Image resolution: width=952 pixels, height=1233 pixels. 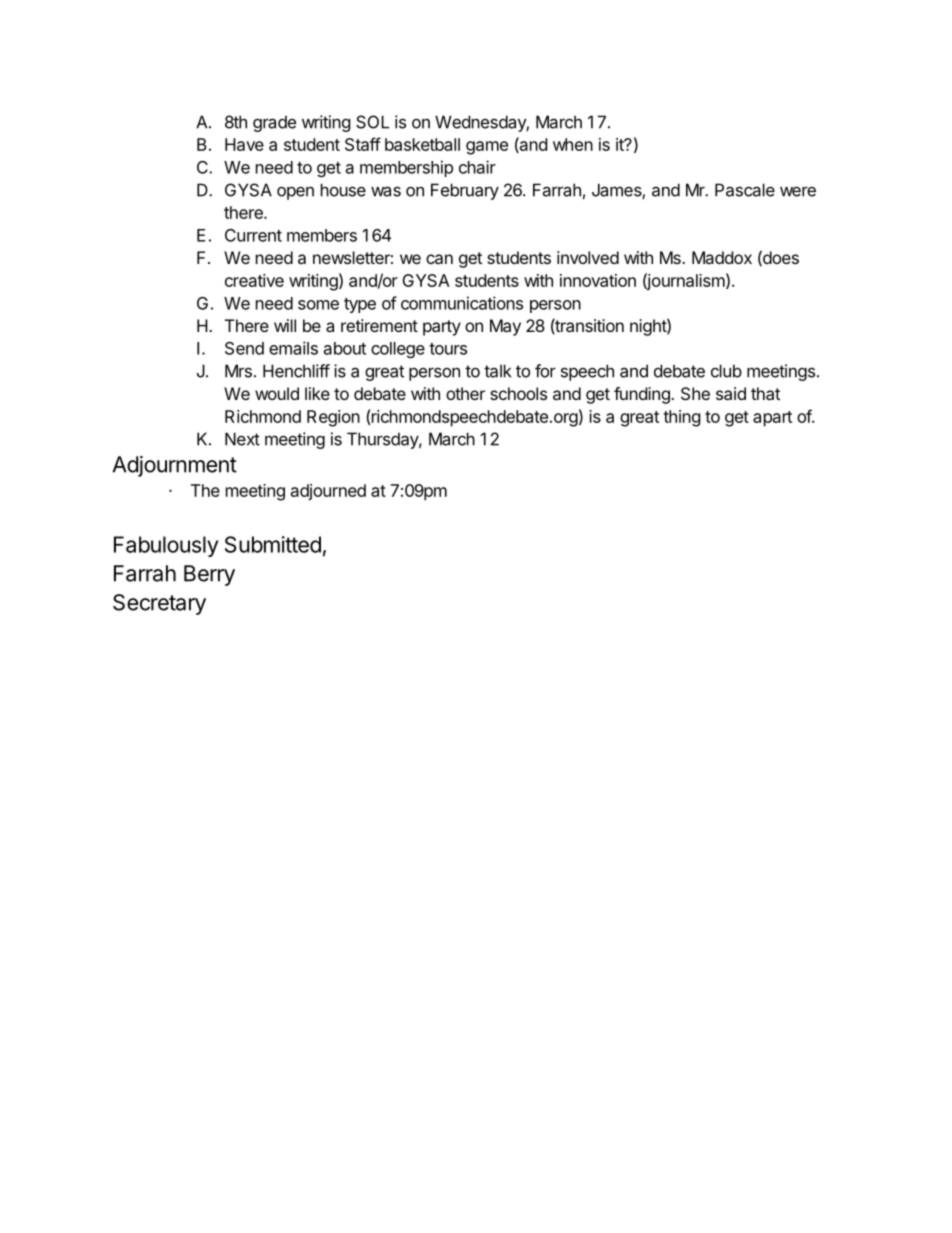 I want to click on Mrs, so click(x=238, y=371).
